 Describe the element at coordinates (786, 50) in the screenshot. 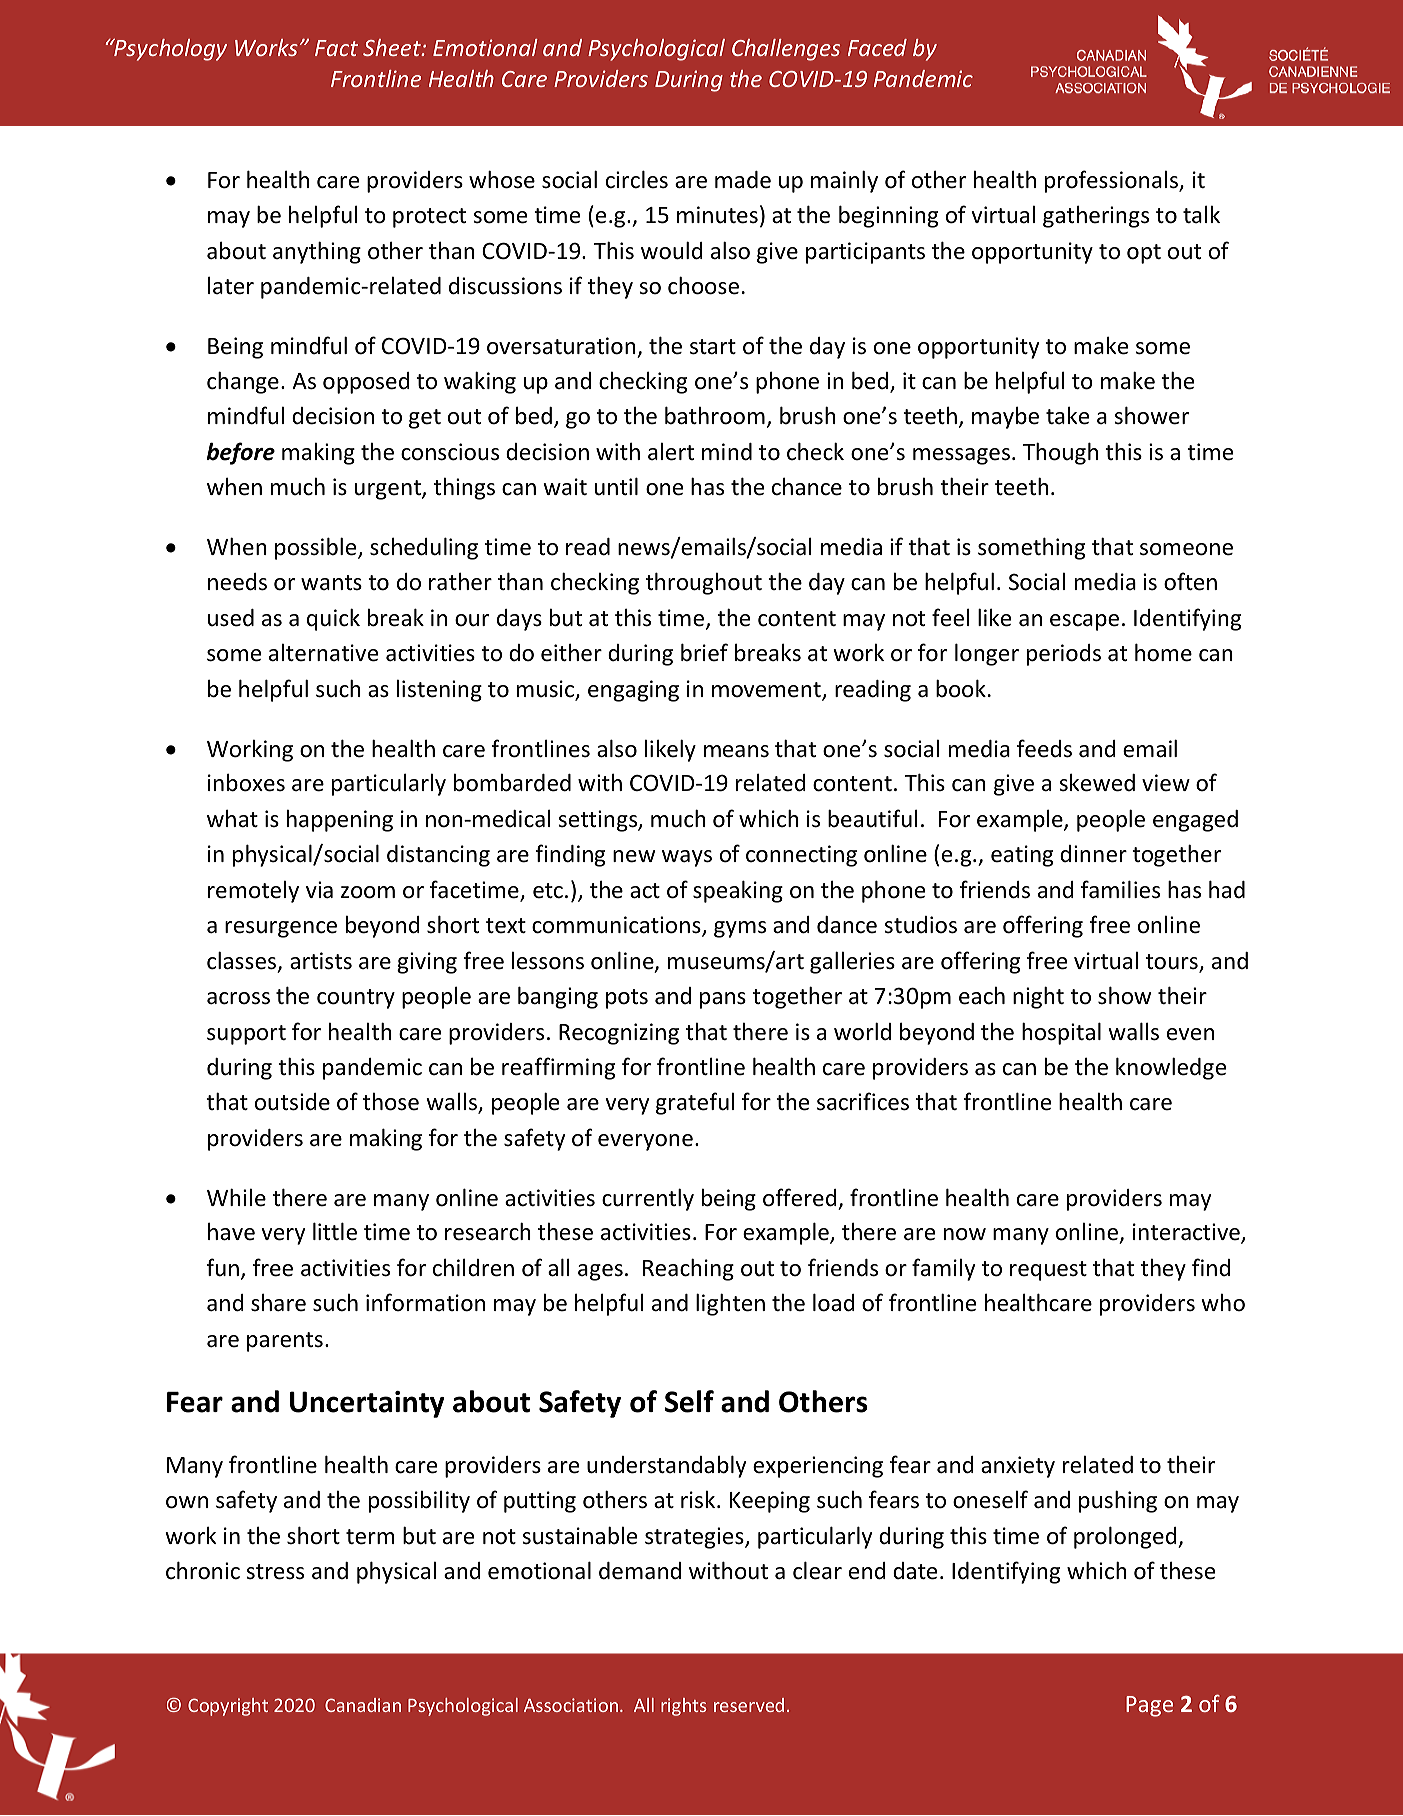

I see `Challenges` at that location.
